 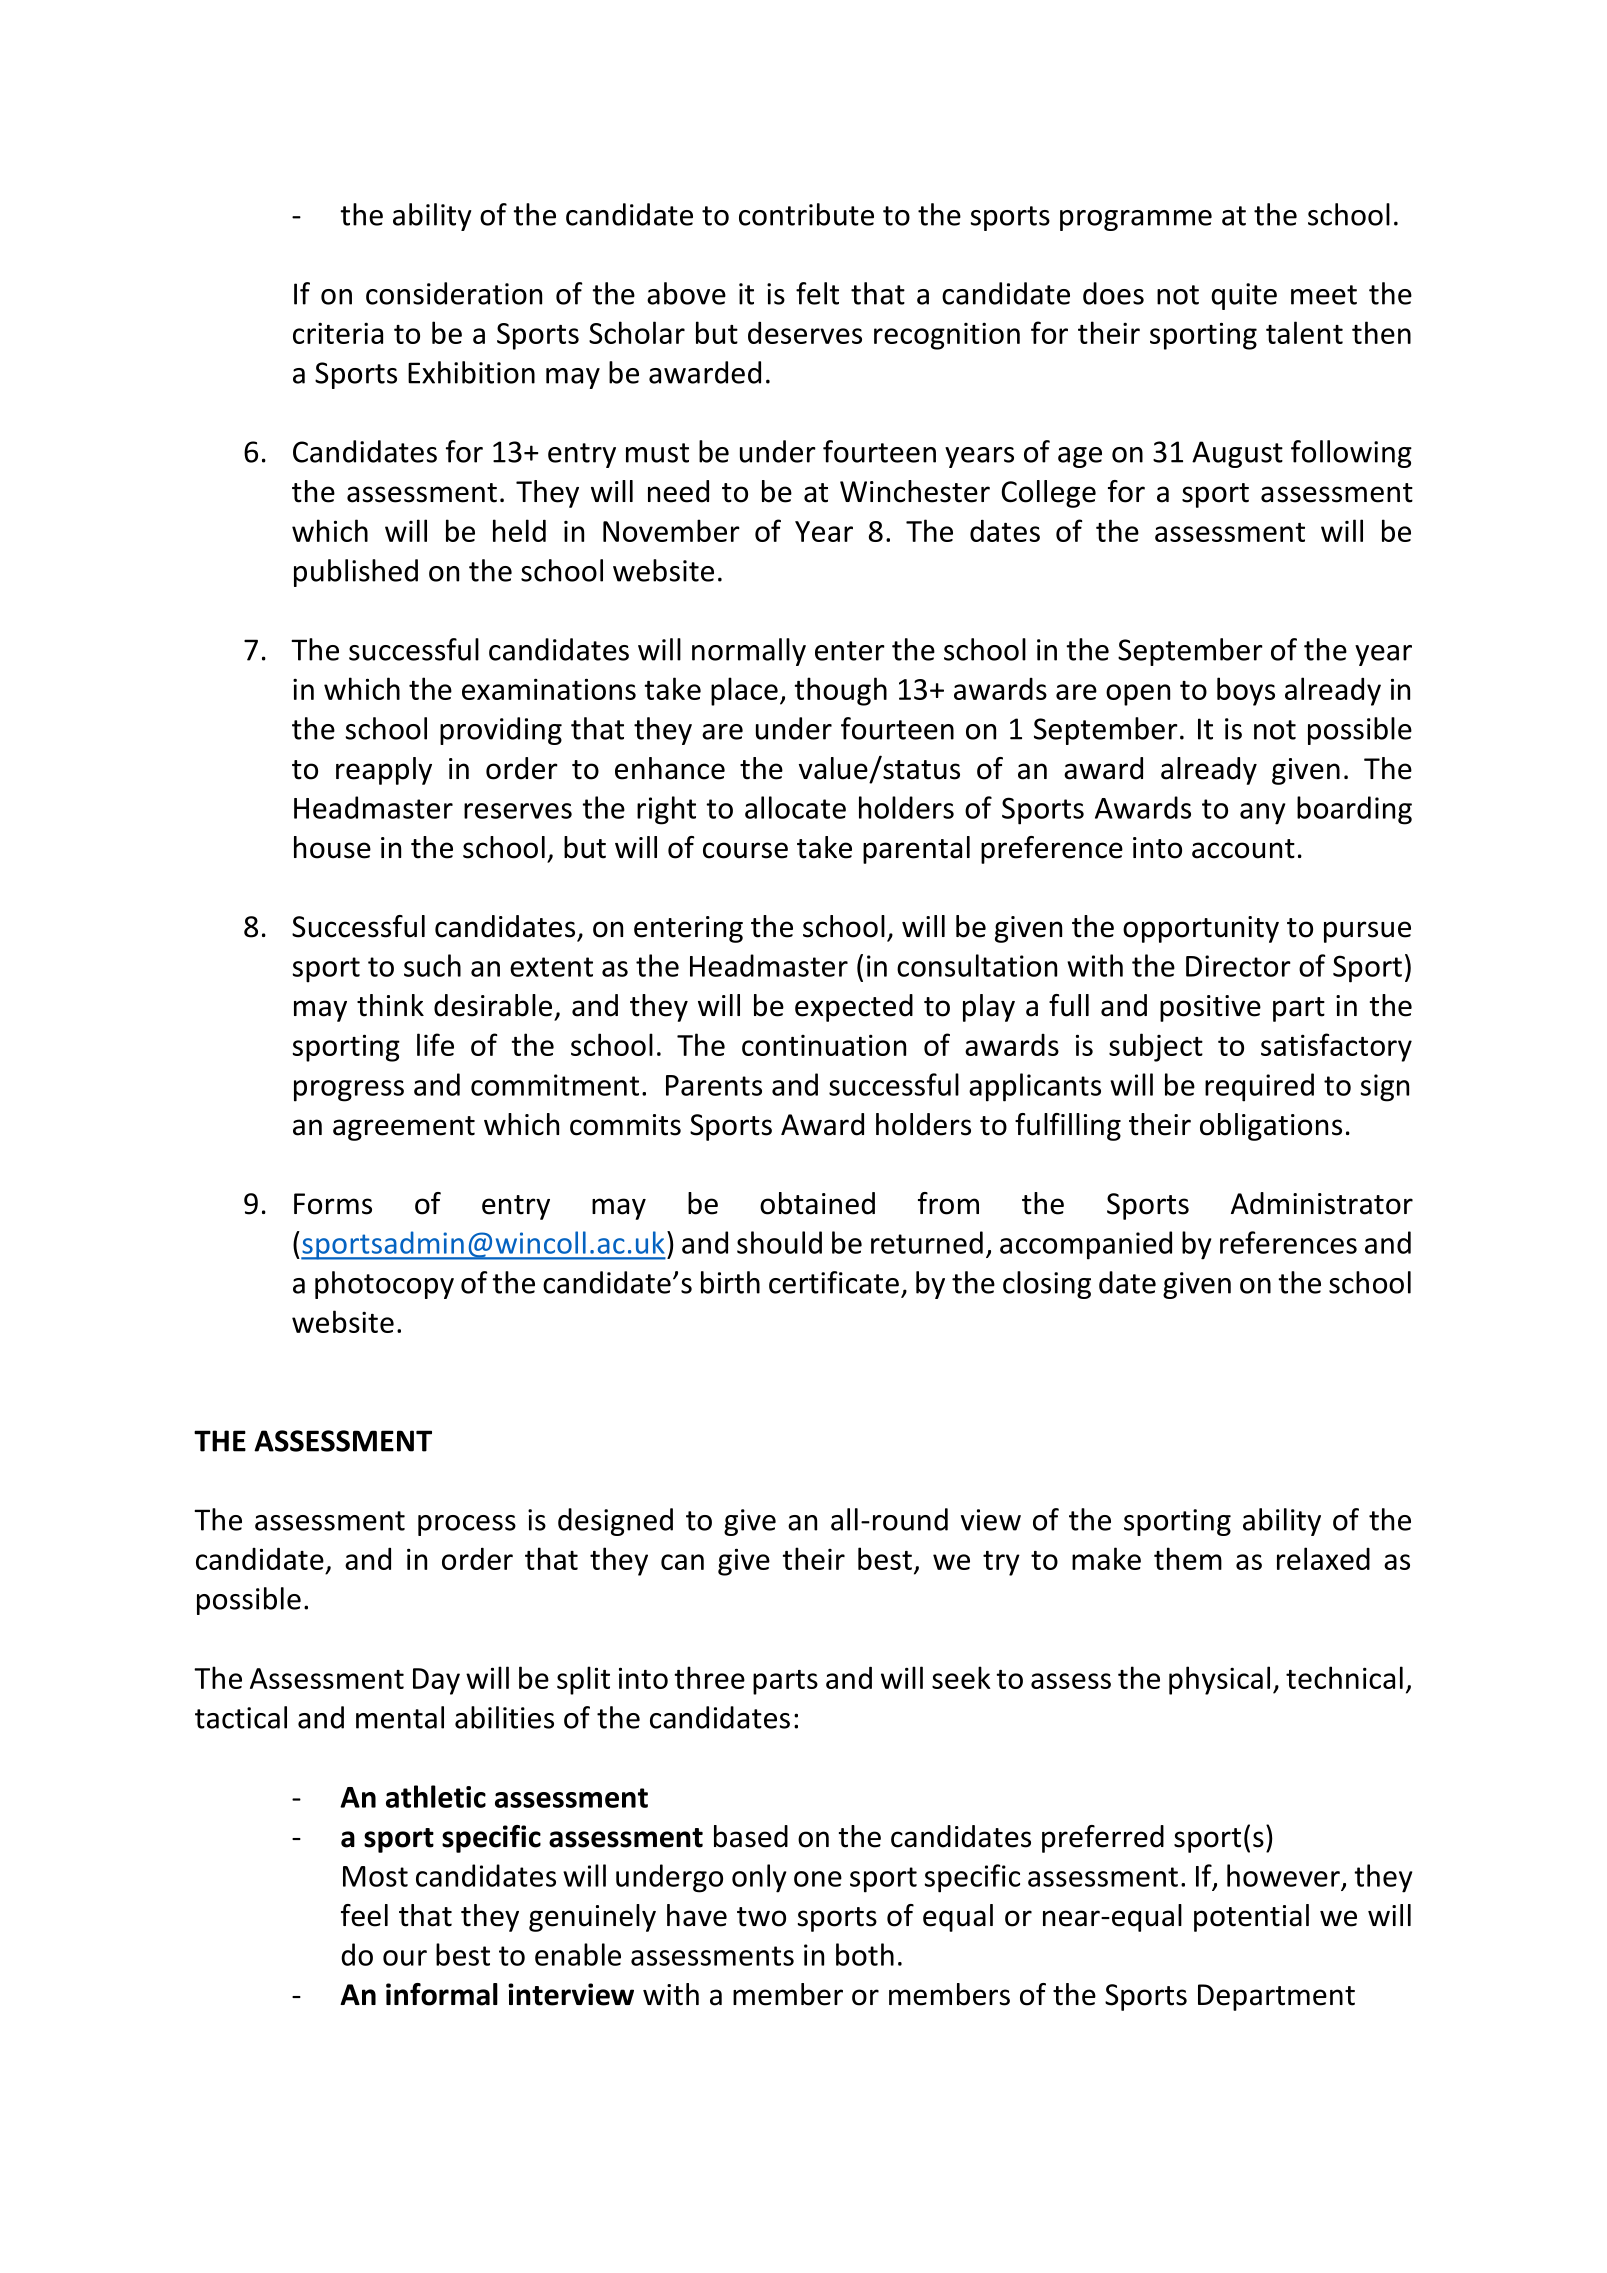 What do you see at coordinates (817, 293) in the document?
I see `felt` at bounding box center [817, 293].
